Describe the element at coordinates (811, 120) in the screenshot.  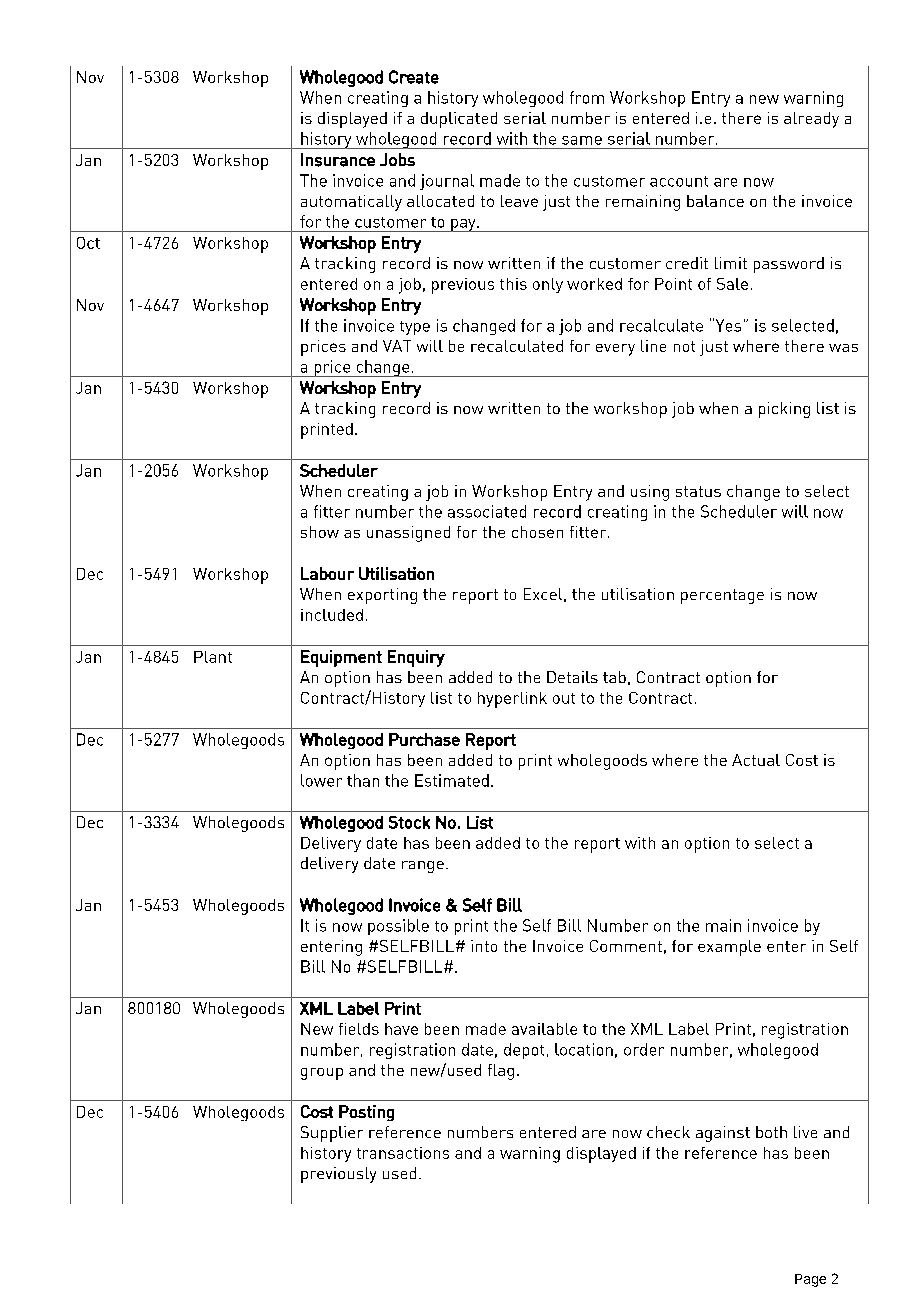
I see `already` at that location.
